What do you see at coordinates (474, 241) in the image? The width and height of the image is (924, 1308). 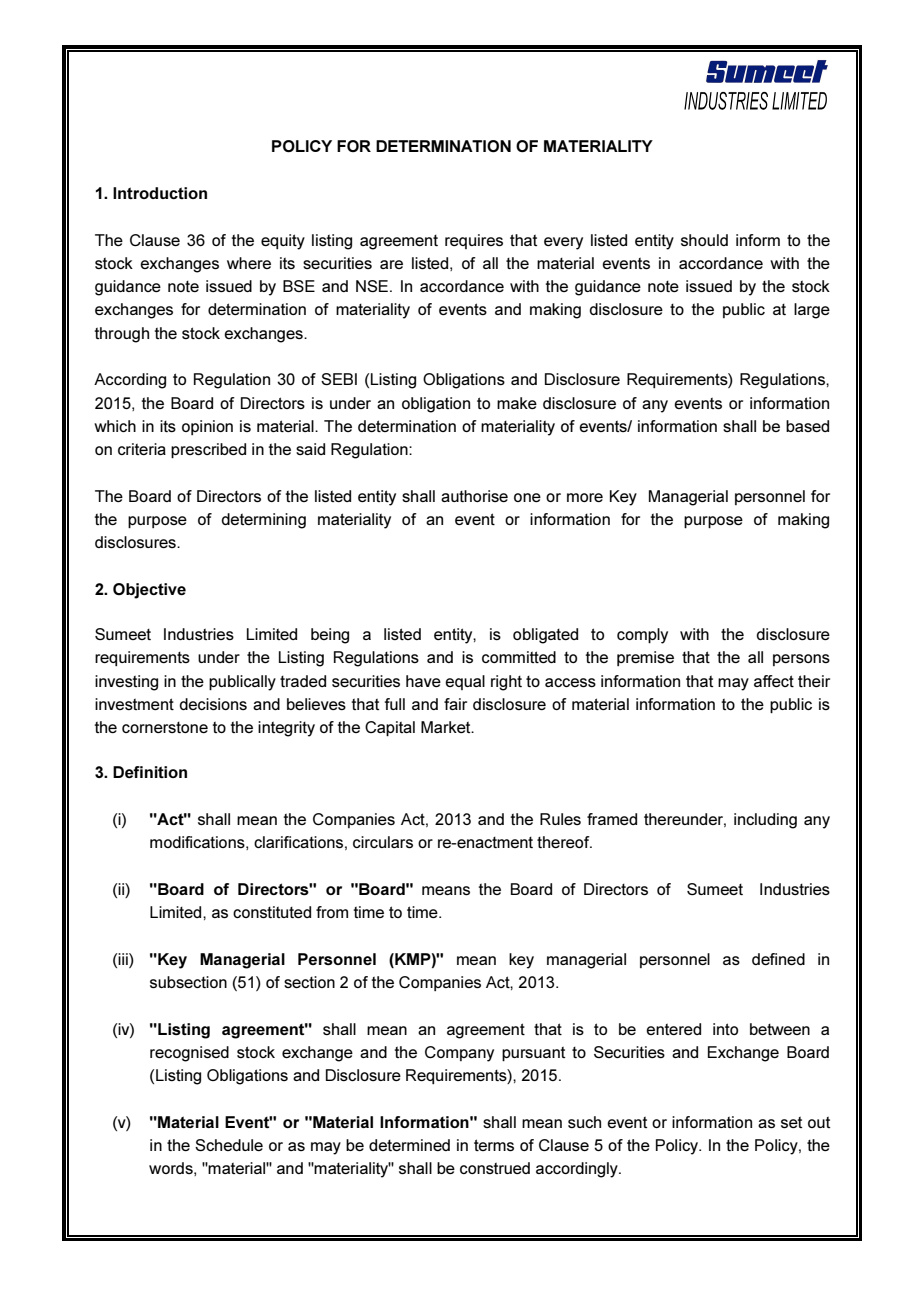 I see `requires` at bounding box center [474, 241].
